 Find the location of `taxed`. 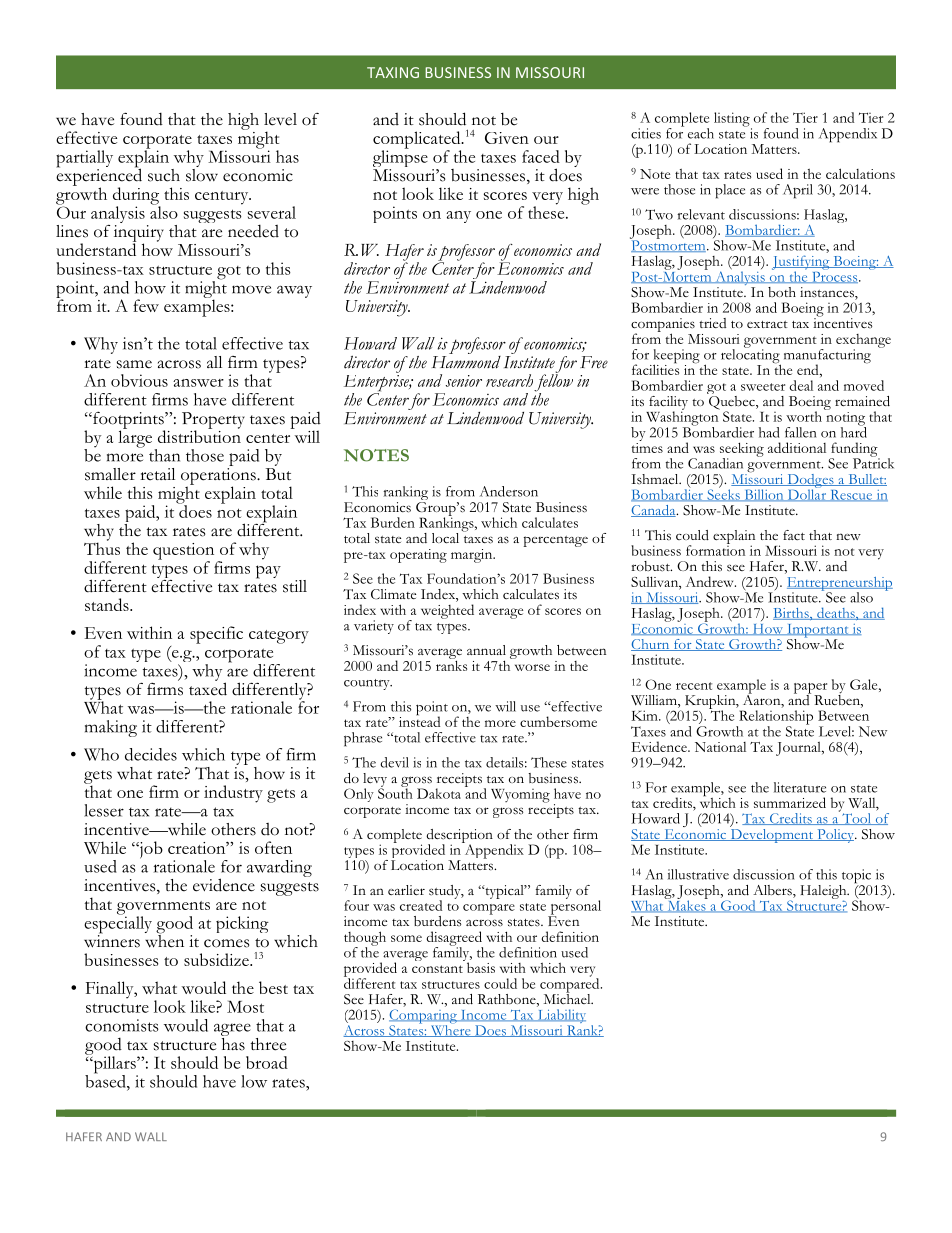

taxed is located at coordinates (208, 688).
